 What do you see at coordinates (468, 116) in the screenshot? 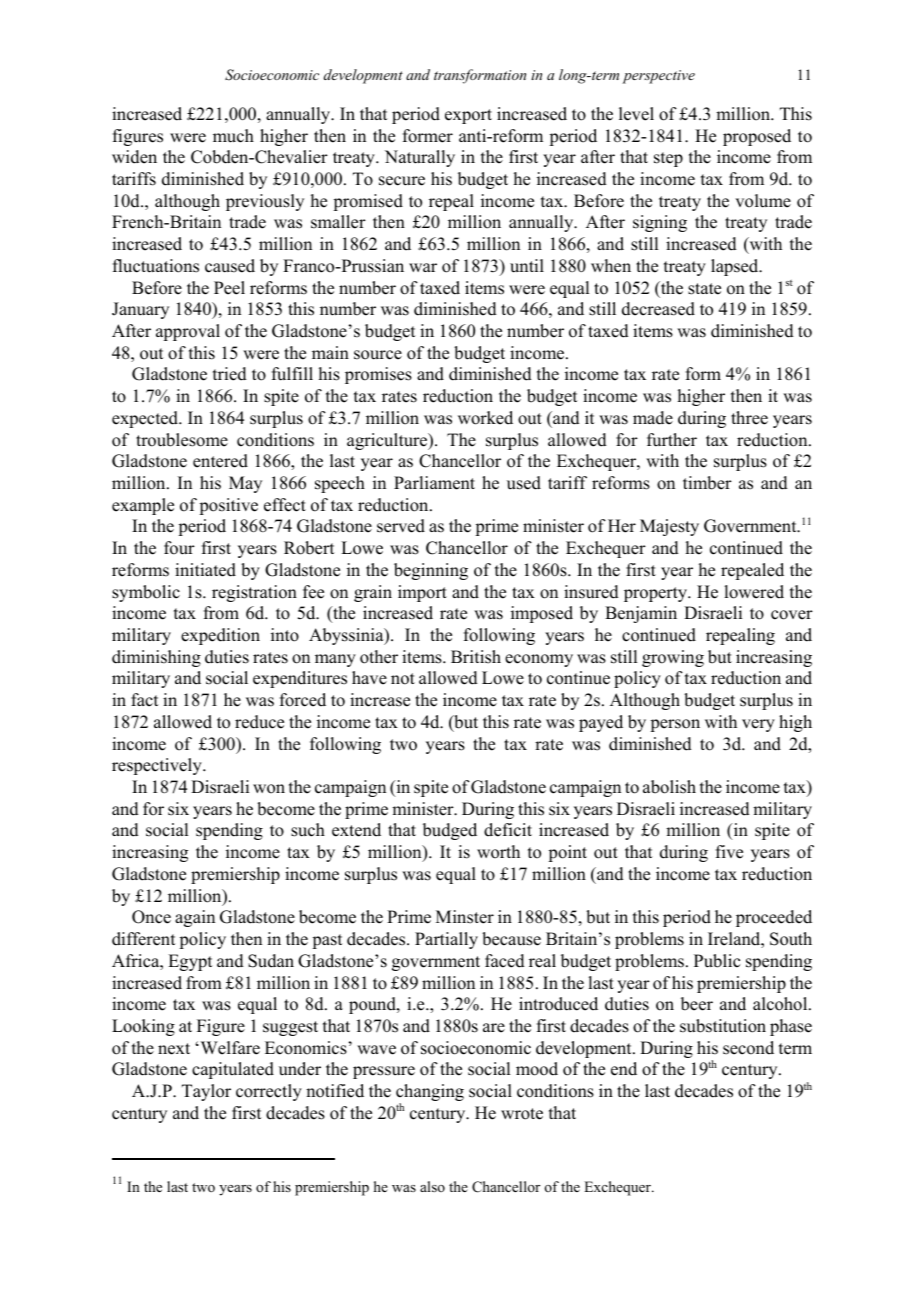
I see `export` at bounding box center [468, 116].
